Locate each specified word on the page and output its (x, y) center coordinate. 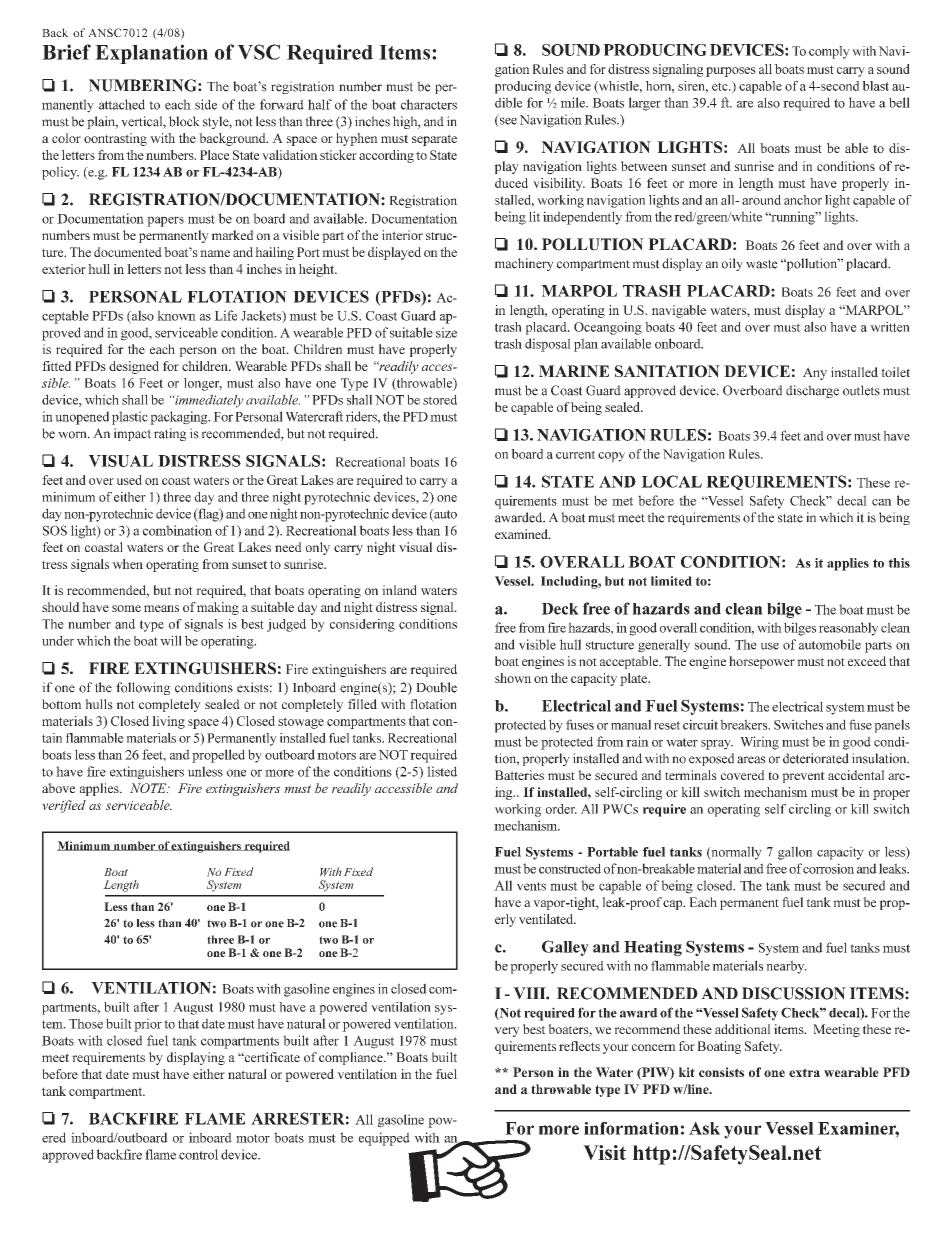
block (184, 121)
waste (762, 264)
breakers (745, 724)
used (129, 480)
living (168, 722)
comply (829, 52)
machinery (524, 264)
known (176, 315)
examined (522, 534)
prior (148, 1025)
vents (531, 886)
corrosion (828, 868)
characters (429, 104)
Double (436, 687)
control (198, 1154)
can (882, 502)
